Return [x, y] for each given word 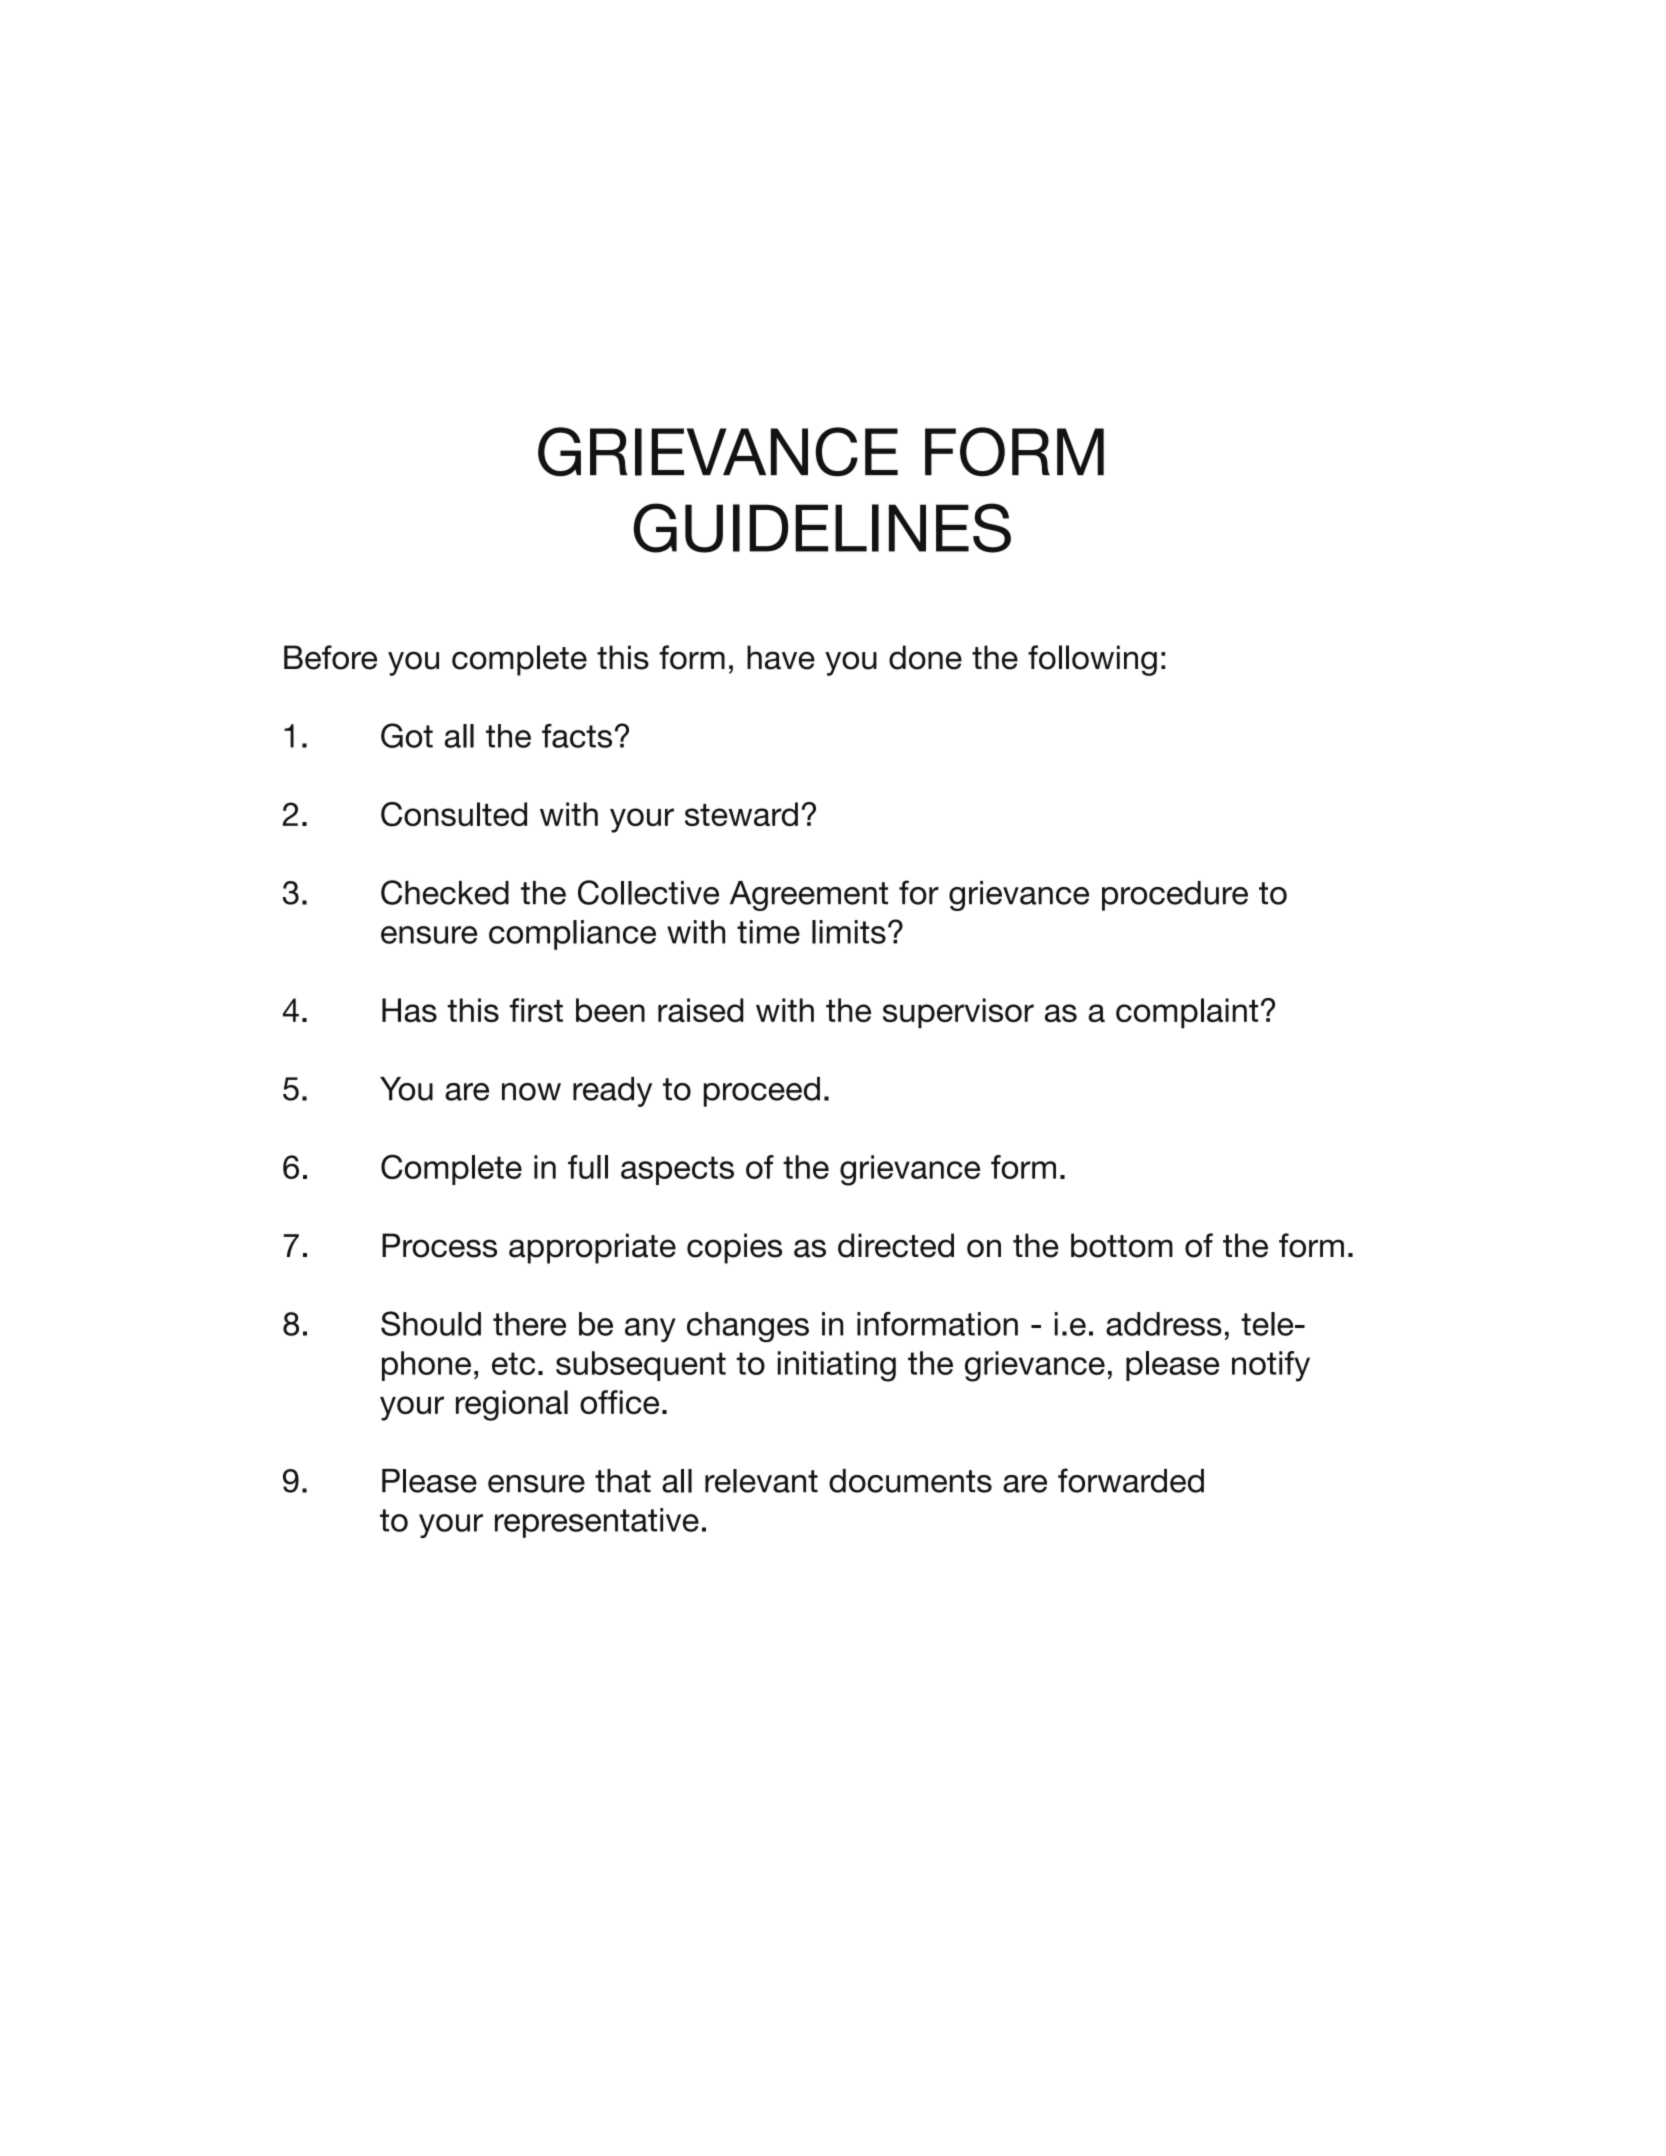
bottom [1122, 1245]
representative [597, 1523]
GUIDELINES [822, 528]
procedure [1175, 896]
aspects [677, 1170]
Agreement [809, 896]
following [1092, 660]
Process [439, 1245]
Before [330, 657]
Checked [445, 892]
